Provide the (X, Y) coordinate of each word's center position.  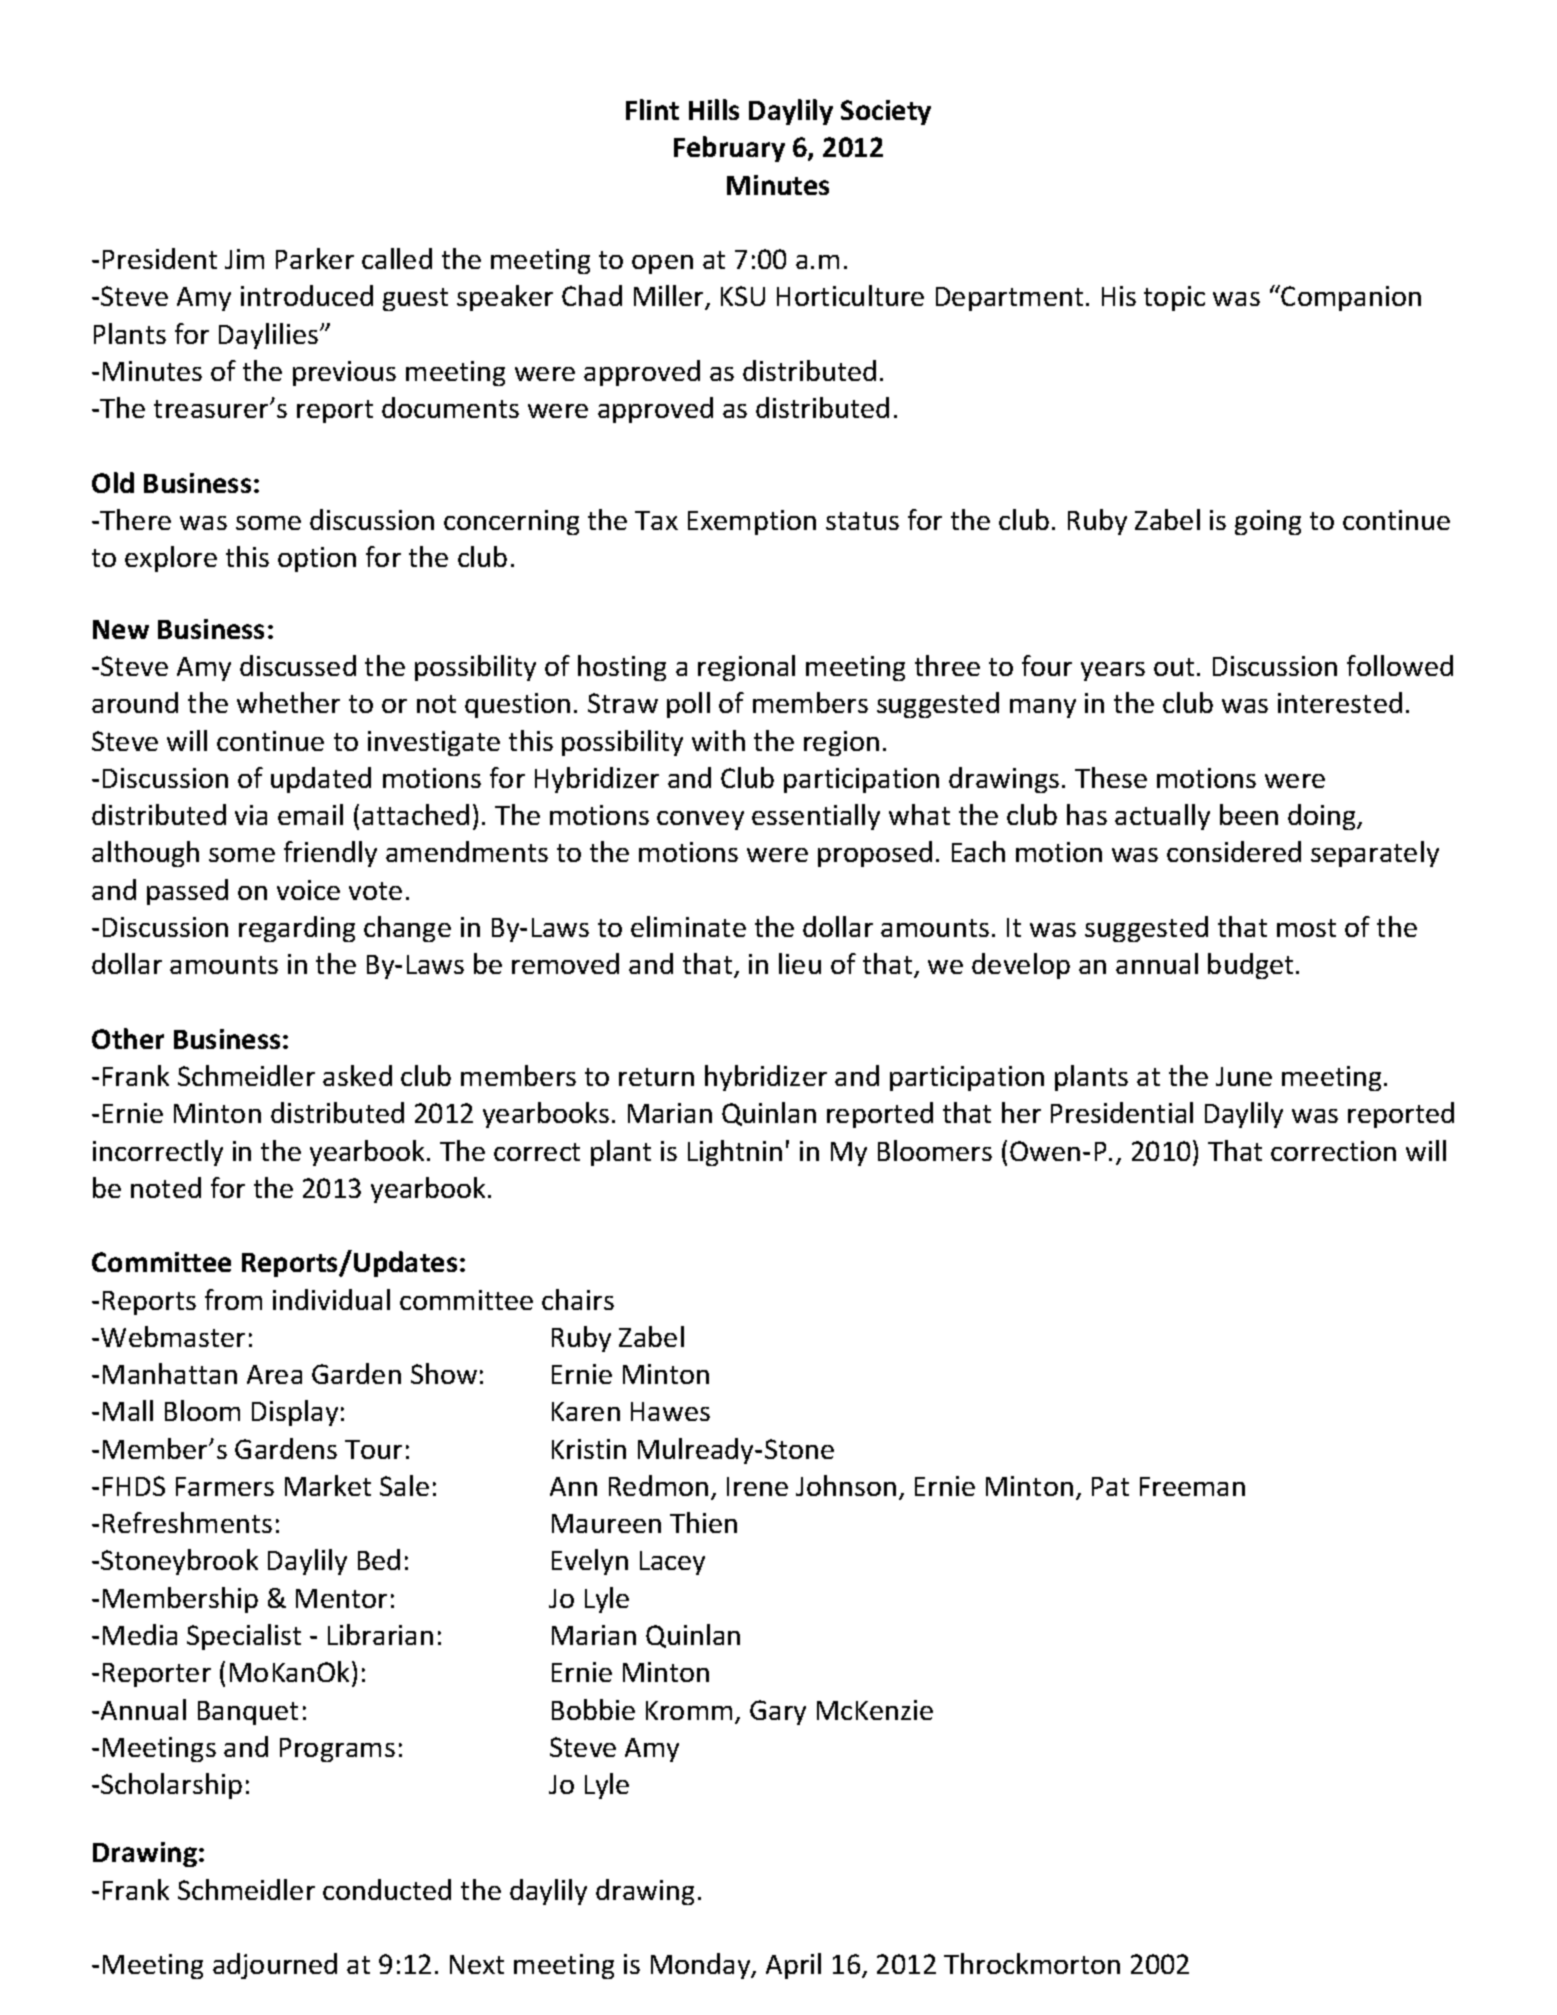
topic (1174, 298)
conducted (387, 1889)
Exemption (752, 522)
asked (357, 1075)
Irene (757, 1486)
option (317, 559)
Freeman (1192, 1486)
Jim (244, 259)
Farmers (225, 1486)
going (1268, 522)
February (729, 149)
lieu (800, 963)
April (793, 1966)
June (1244, 1076)
